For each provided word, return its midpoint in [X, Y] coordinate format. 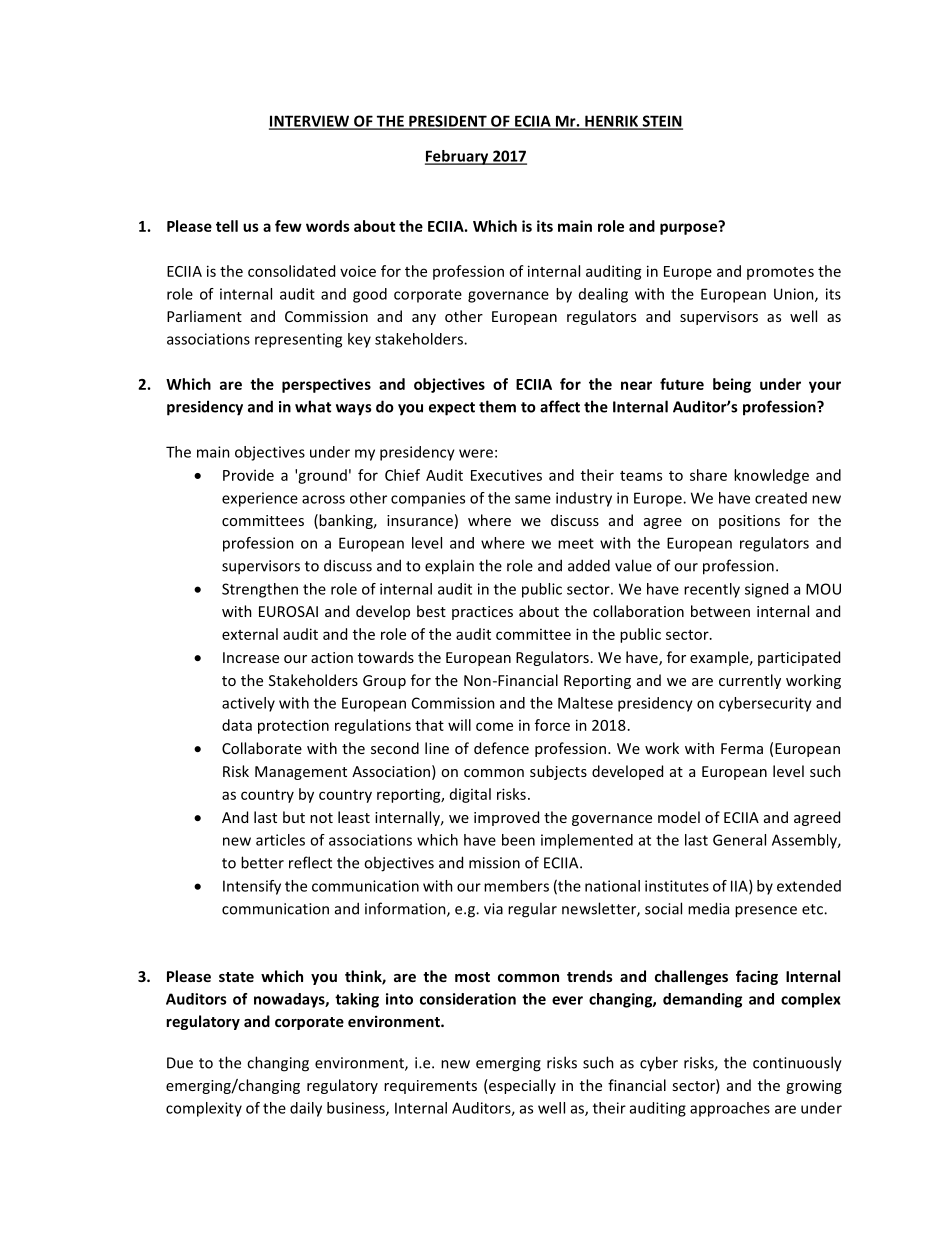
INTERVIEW [310, 122]
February [458, 157]
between [720, 611]
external [250, 634]
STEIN [661, 122]
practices [482, 613]
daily [306, 1109]
